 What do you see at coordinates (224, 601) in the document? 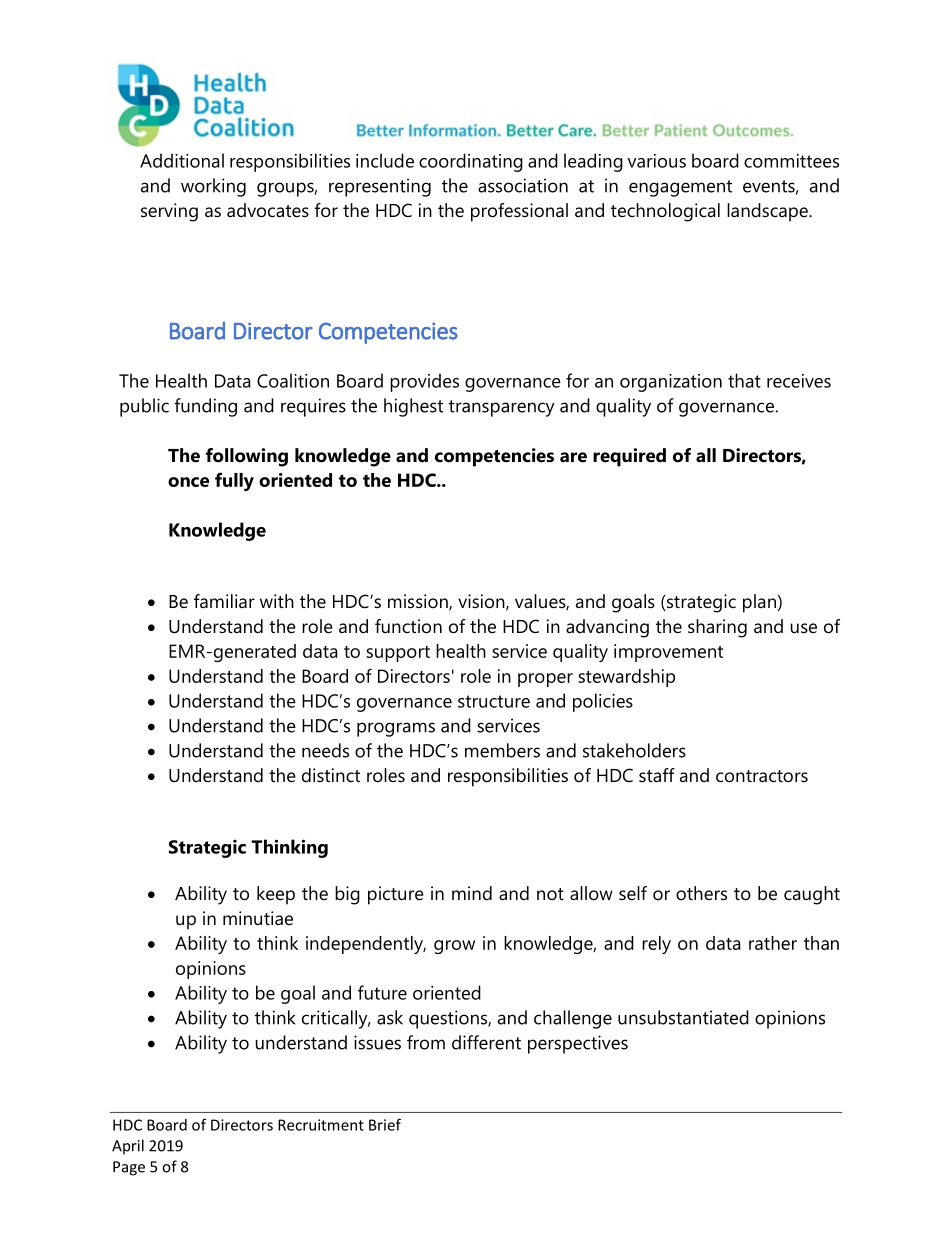
I see `familiar` at bounding box center [224, 601].
